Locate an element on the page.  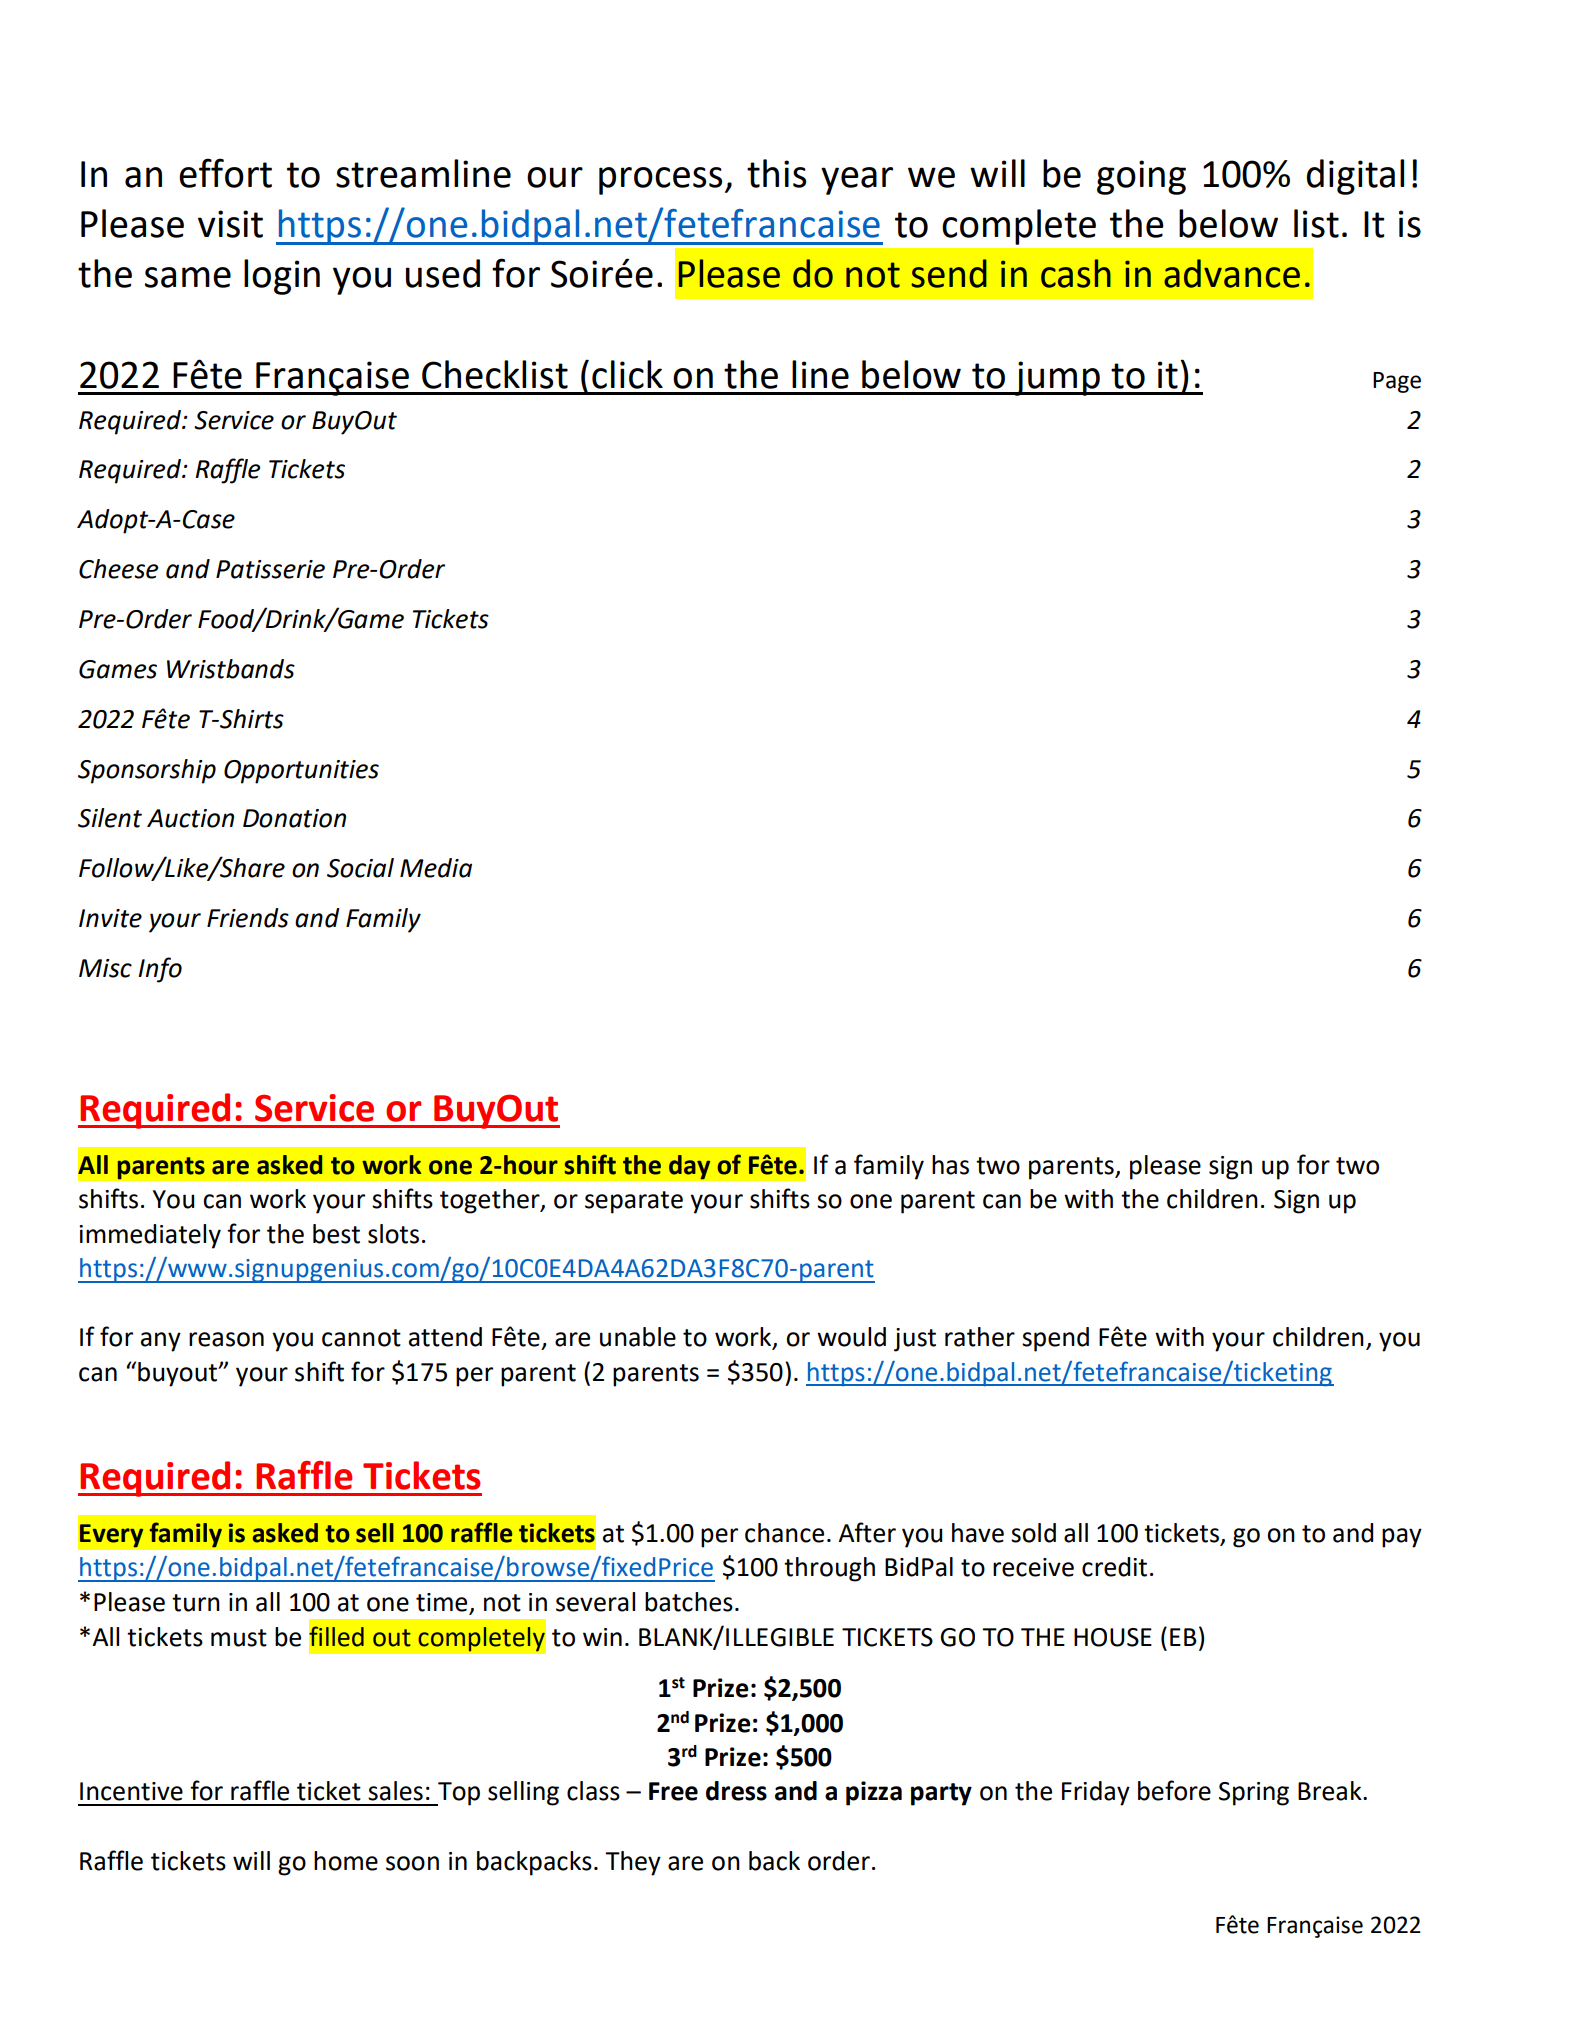
visit is located at coordinates (230, 224).
